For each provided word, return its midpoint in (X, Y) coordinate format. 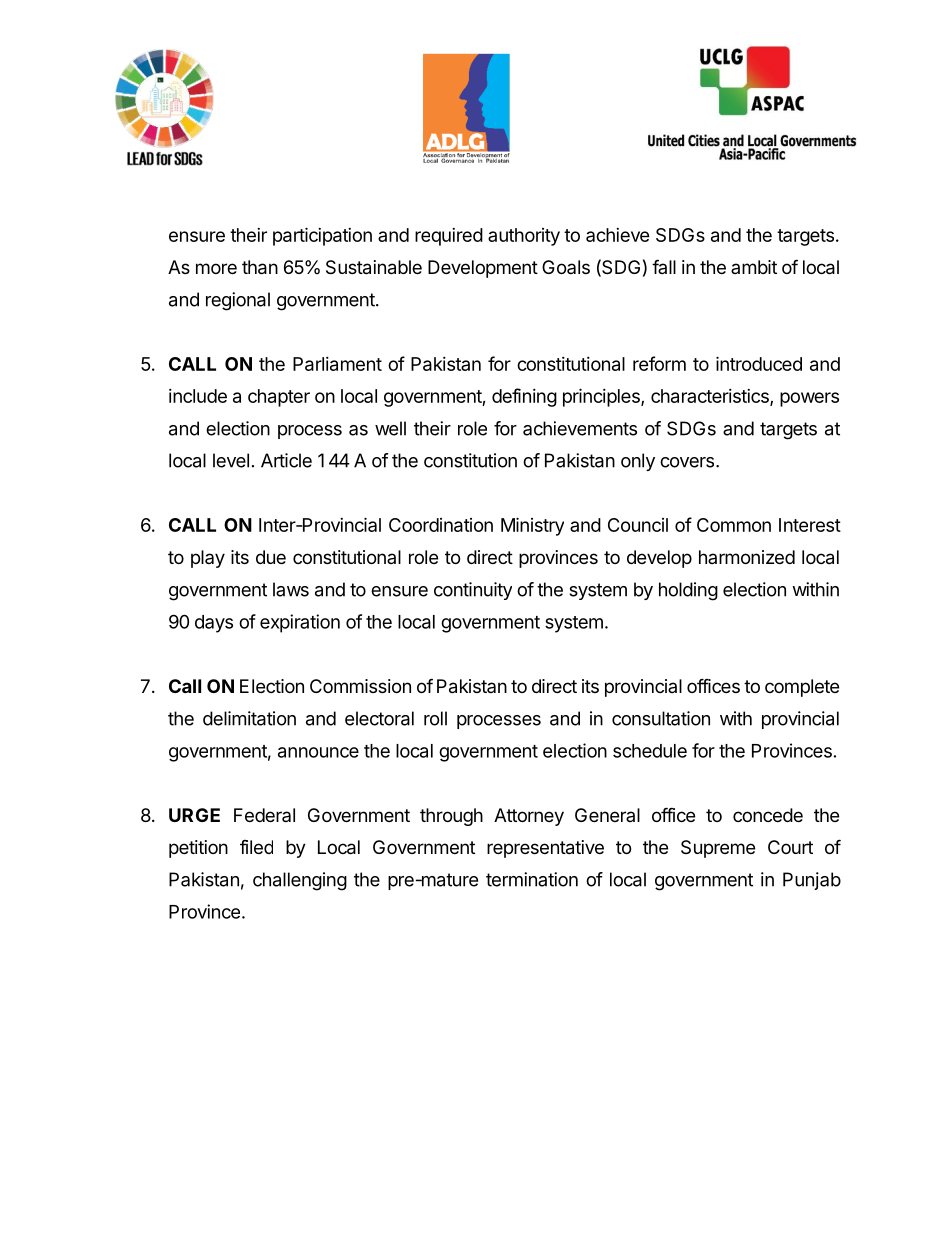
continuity (473, 591)
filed (256, 847)
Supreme (718, 849)
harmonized (747, 557)
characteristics (711, 397)
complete (802, 688)
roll (435, 718)
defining (524, 397)
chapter (279, 398)
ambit (754, 267)
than (260, 267)
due (271, 557)
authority (524, 237)
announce (318, 752)
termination (532, 879)
